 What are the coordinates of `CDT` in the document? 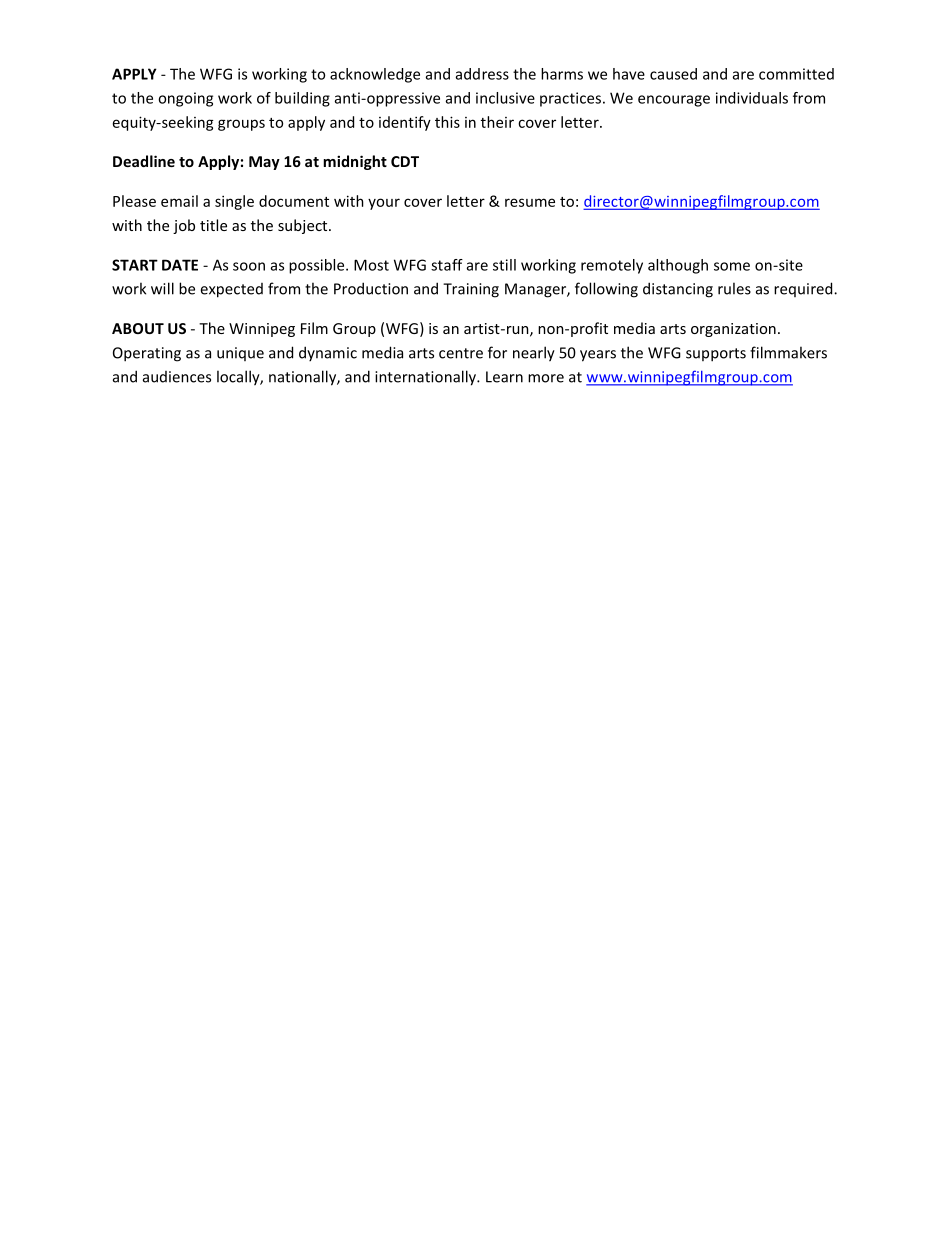 It's located at (405, 161).
